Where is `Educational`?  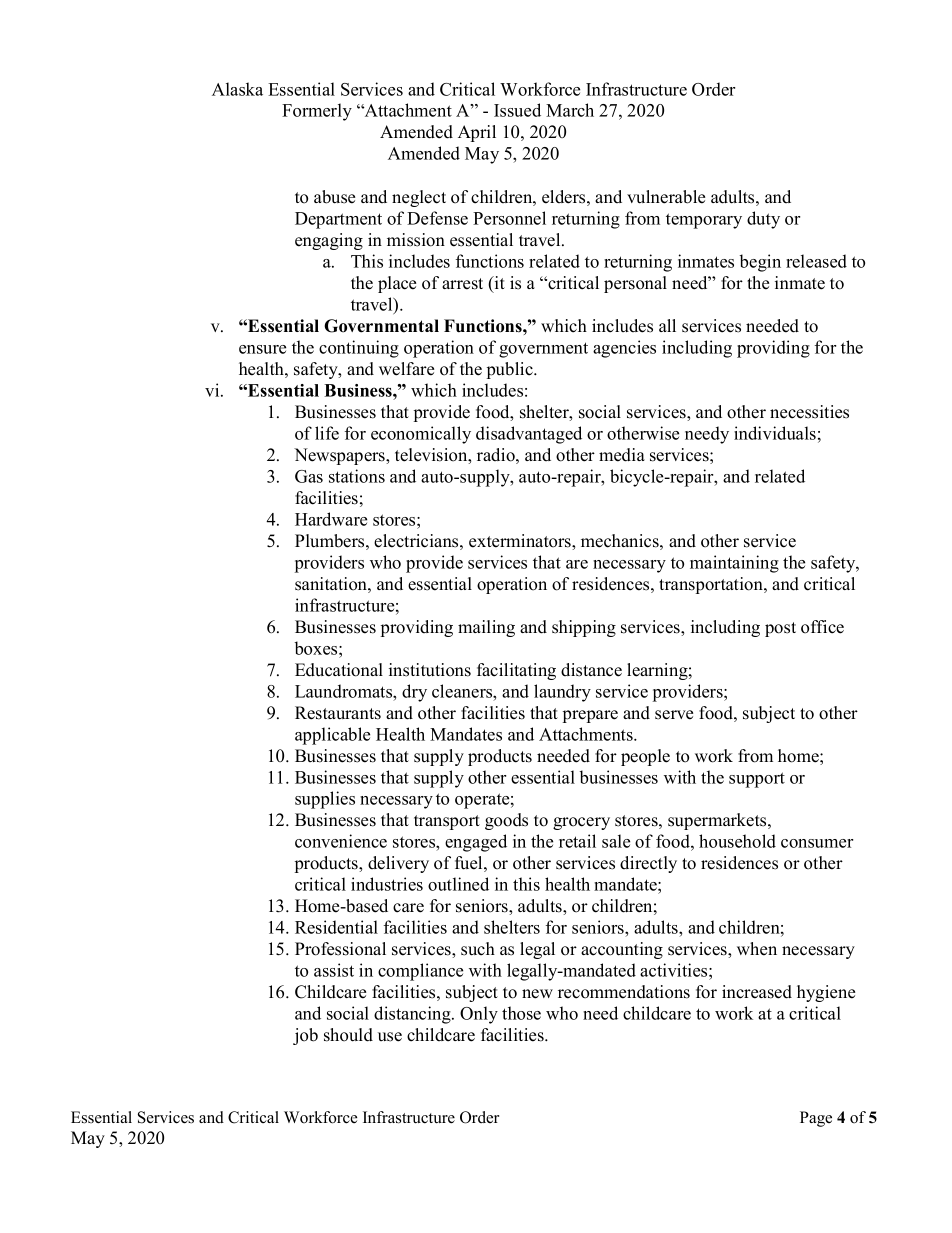
Educational is located at coordinates (339, 670).
